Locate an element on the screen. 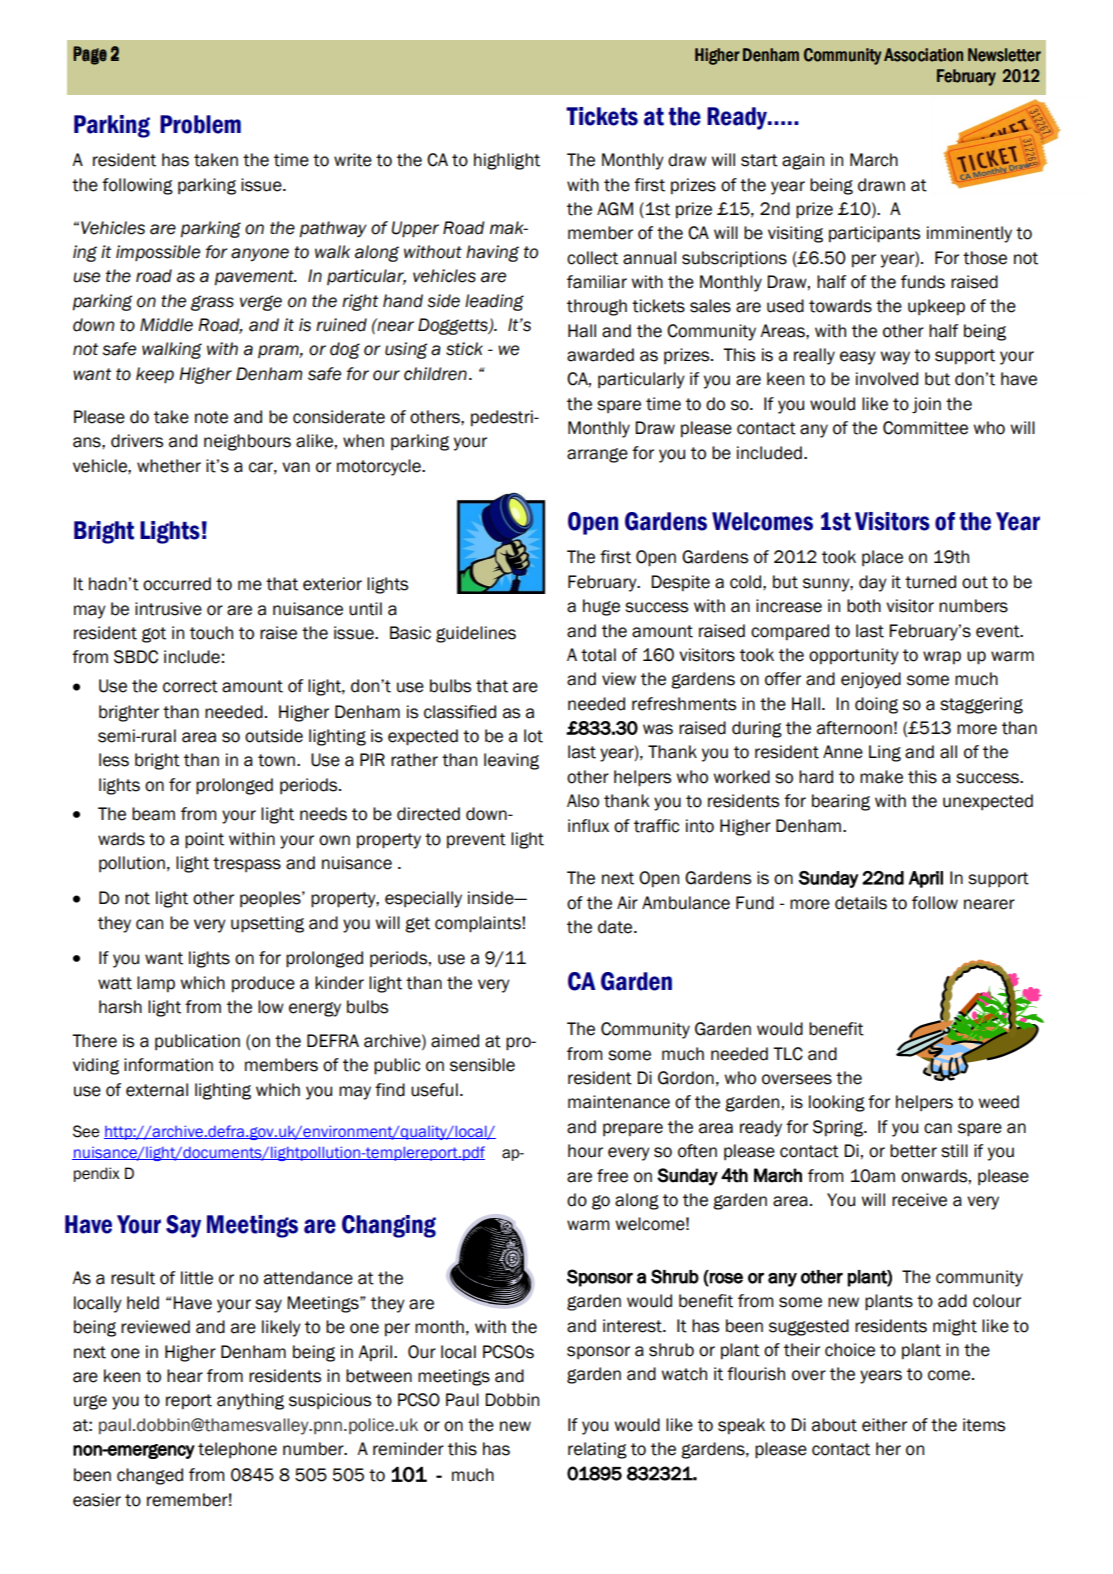 The image size is (1113, 1574). relating is located at coordinates (597, 1450).
